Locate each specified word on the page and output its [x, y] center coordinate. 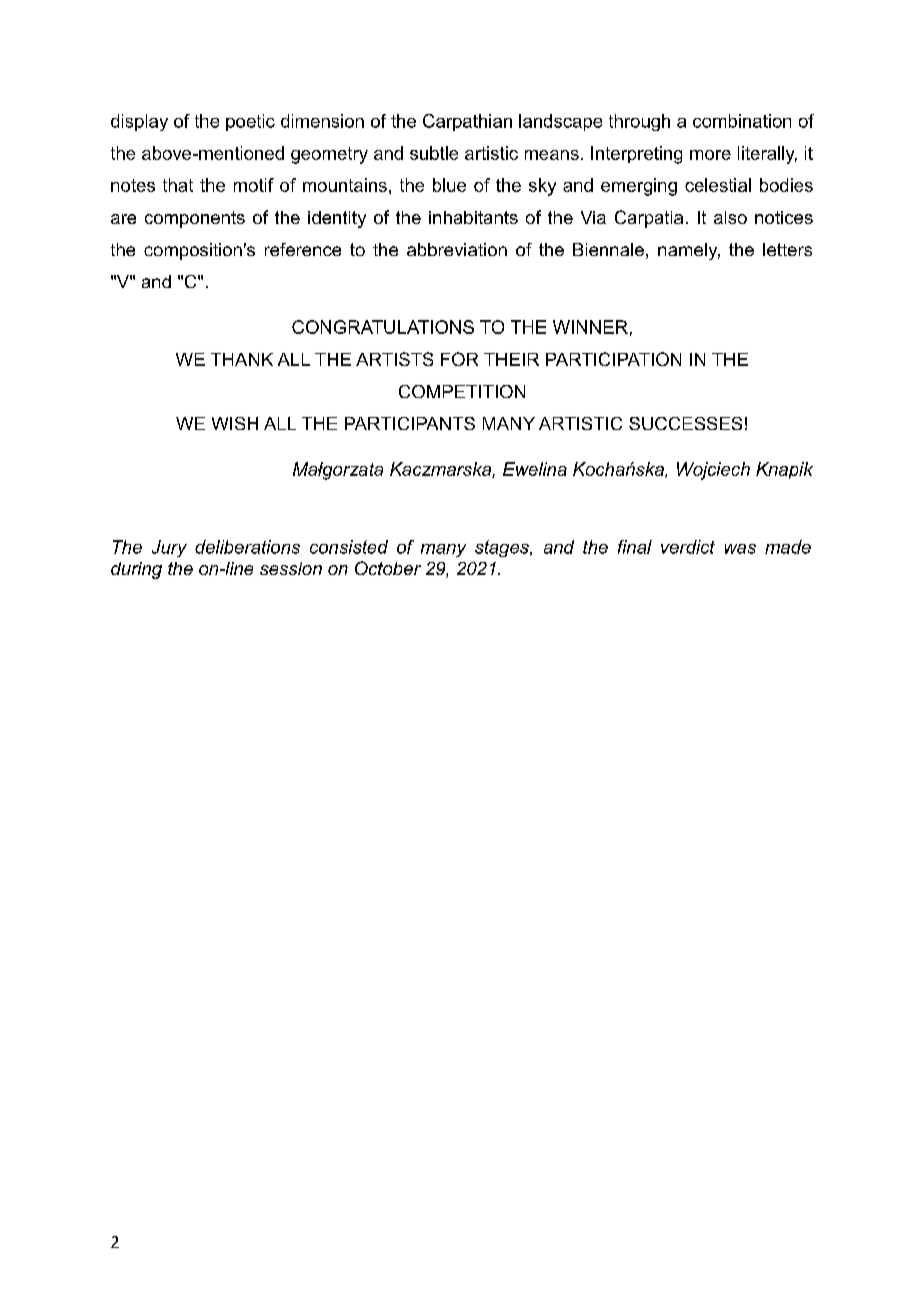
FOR [459, 359]
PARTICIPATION [613, 359]
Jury [169, 548]
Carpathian [467, 122]
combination [742, 121]
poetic [250, 122]
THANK [242, 359]
